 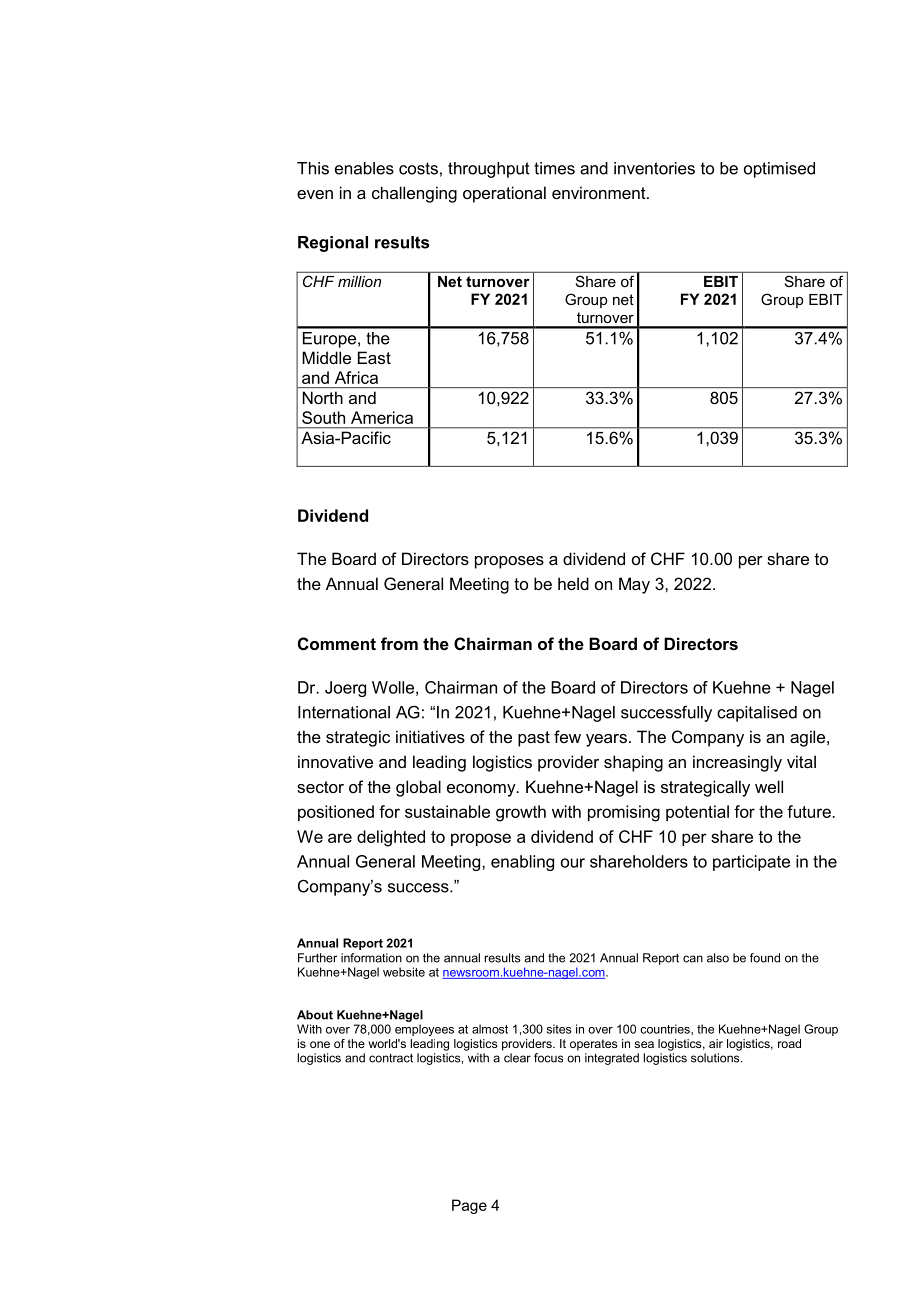 I want to click on times, so click(x=554, y=168).
